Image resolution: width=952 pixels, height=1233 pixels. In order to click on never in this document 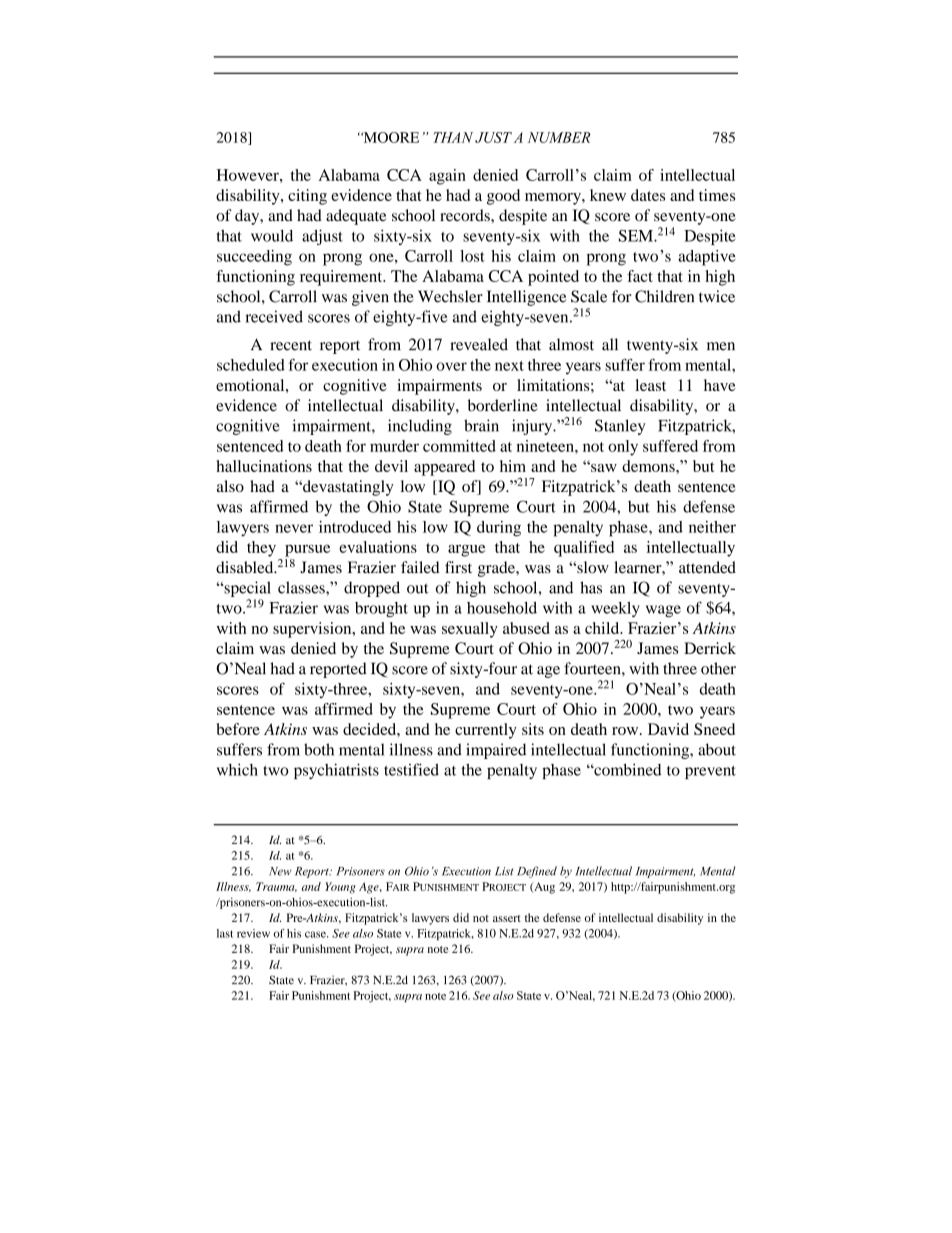, I will do `click(294, 528)`.
